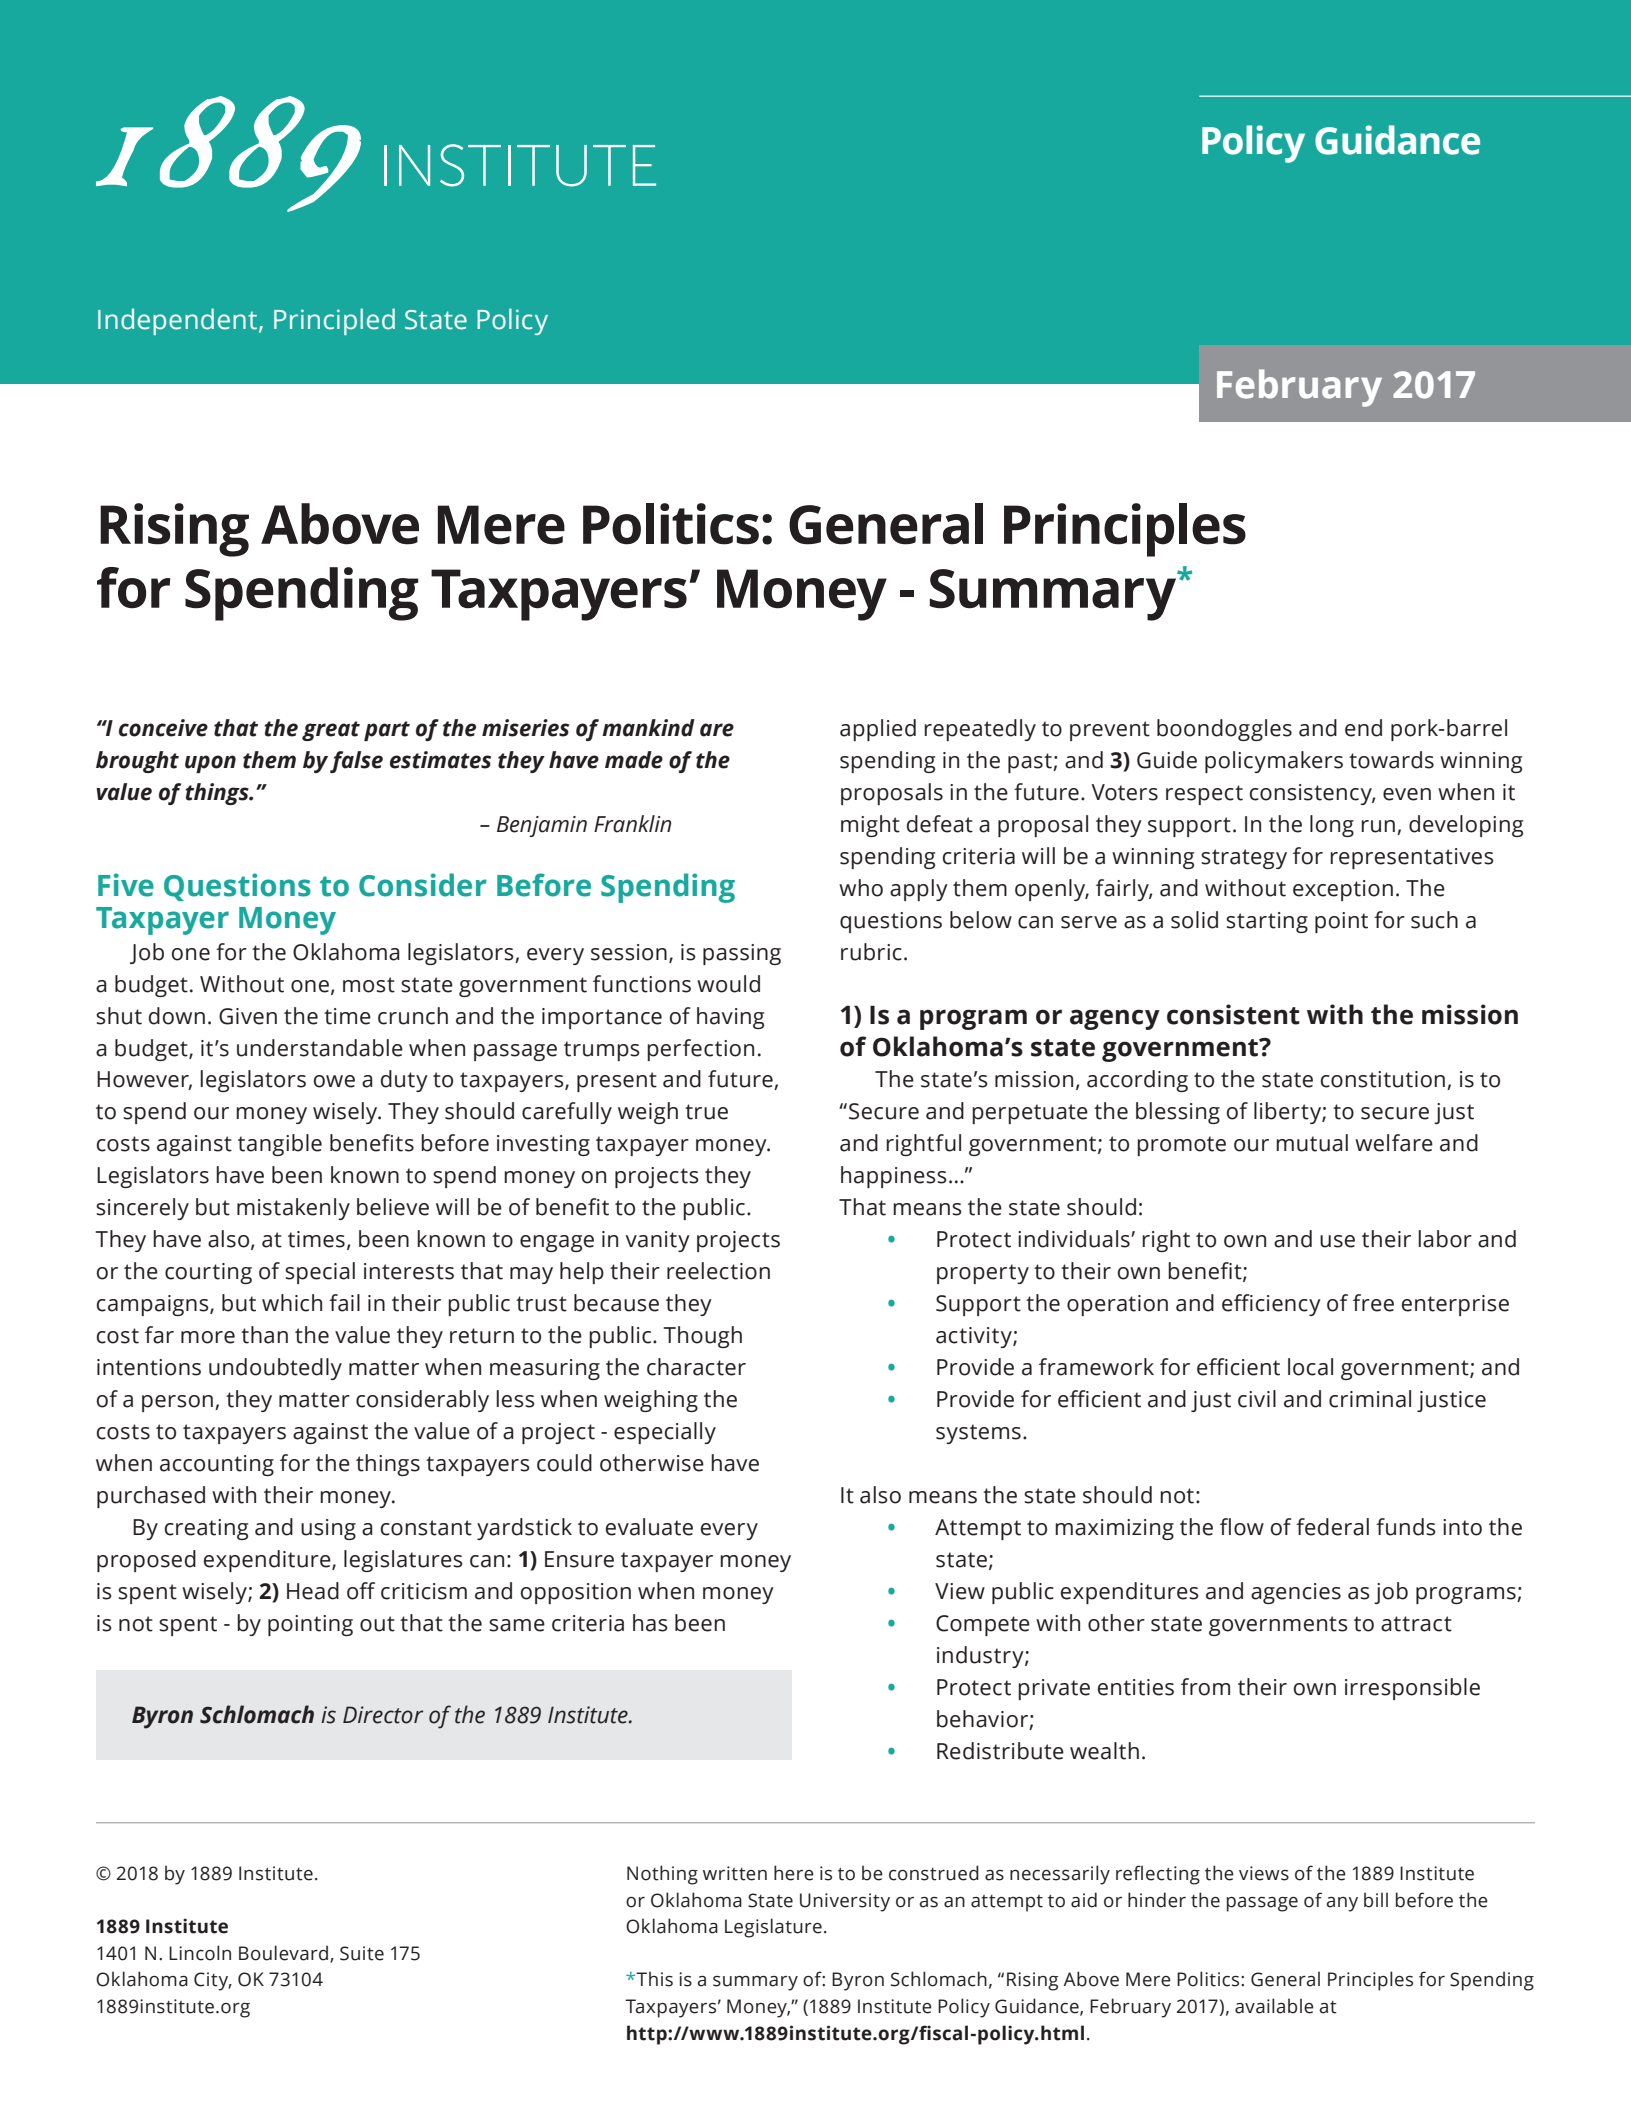  Describe the element at coordinates (313, 1591) in the page. I see `Head` at that location.
